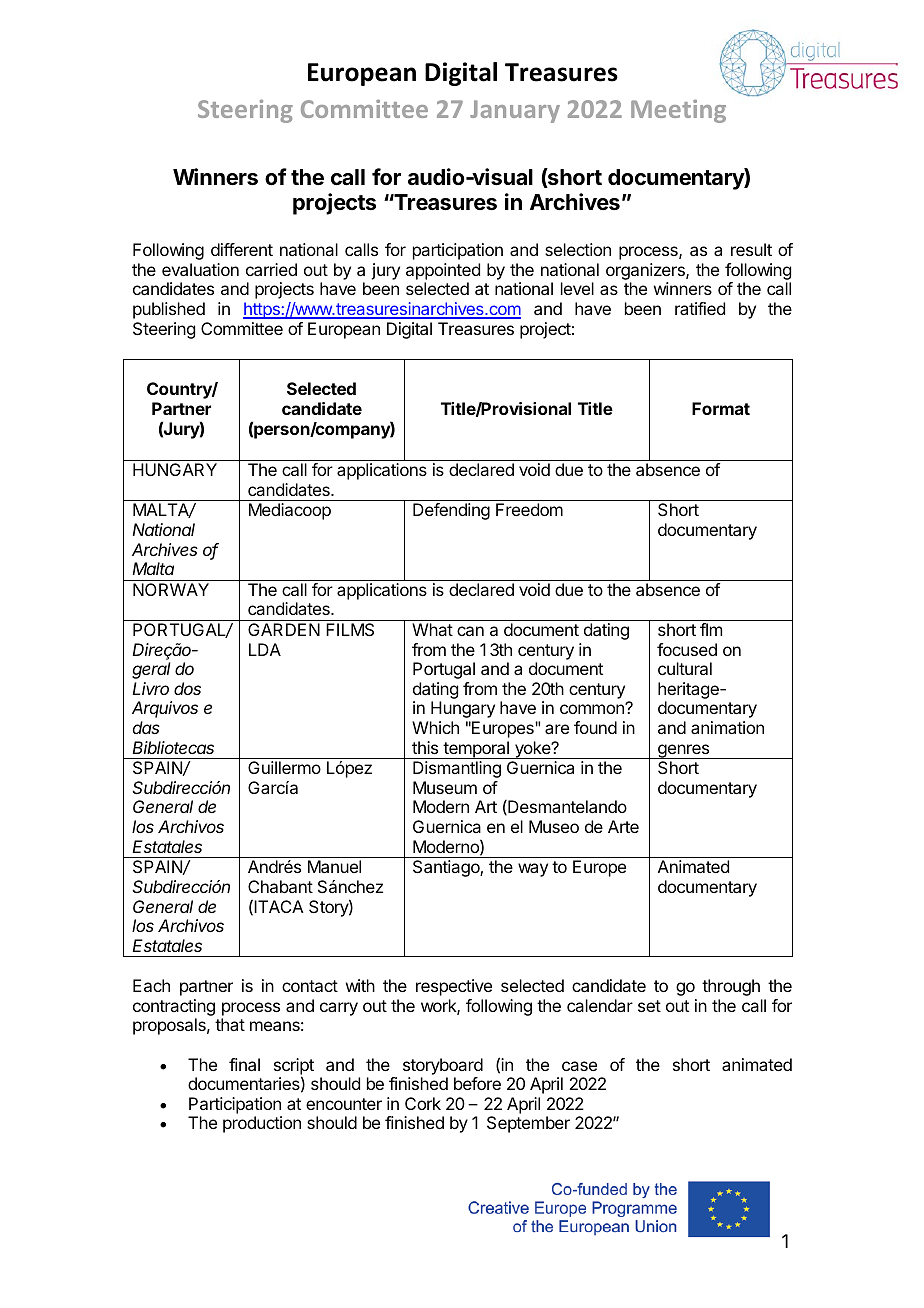 The image size is (924, 1308). Describe the element at coordinates (171, 589) in the screenshot. I see `NORWAY` at that location.
